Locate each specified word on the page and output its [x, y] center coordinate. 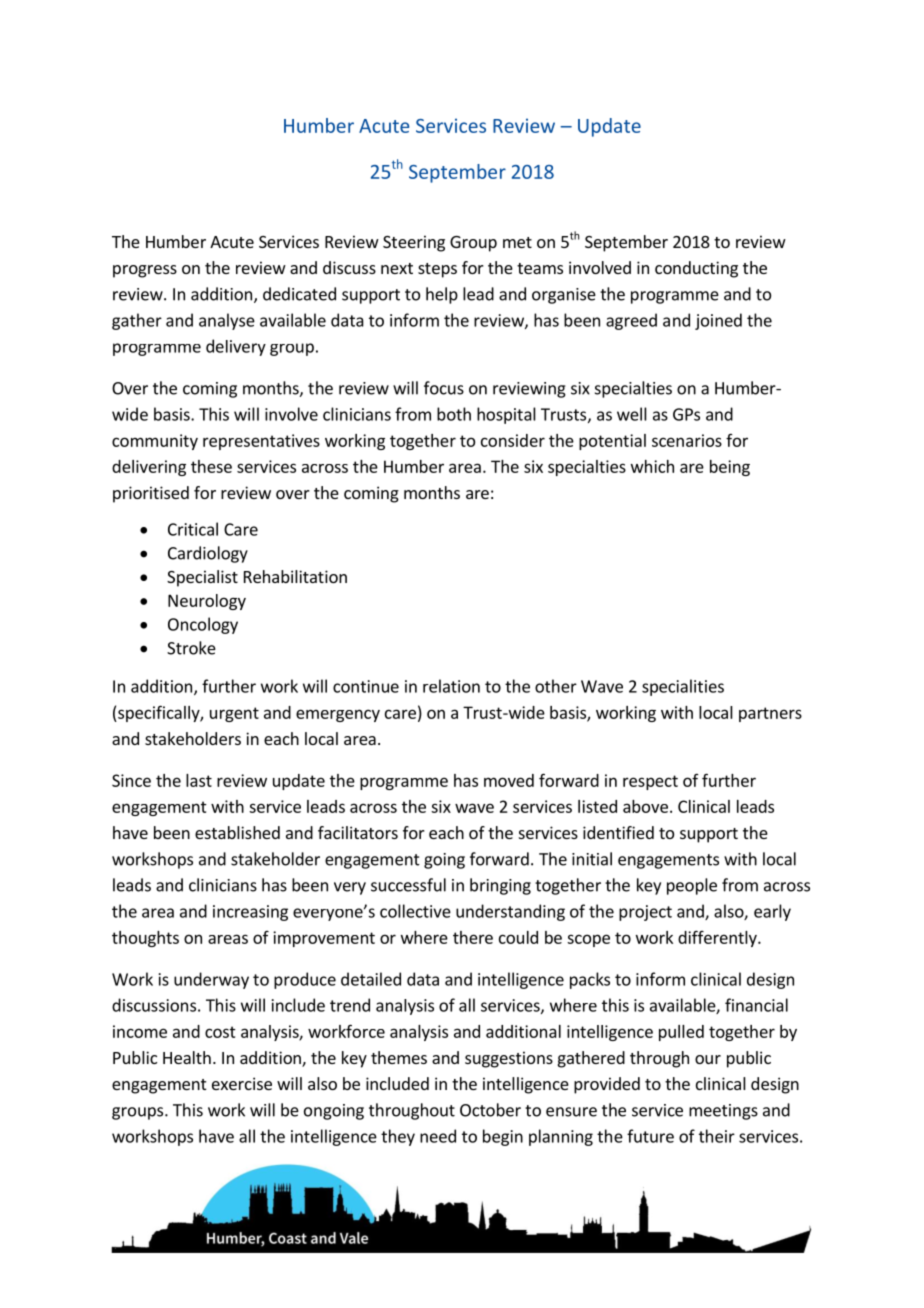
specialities [683, 687]
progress [145, 271]
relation [451, 686]
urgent [234, 714]
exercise [242, 1083]
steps [437, 270]
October [490, 1110]
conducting [696, 269]
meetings [723, 1112]
